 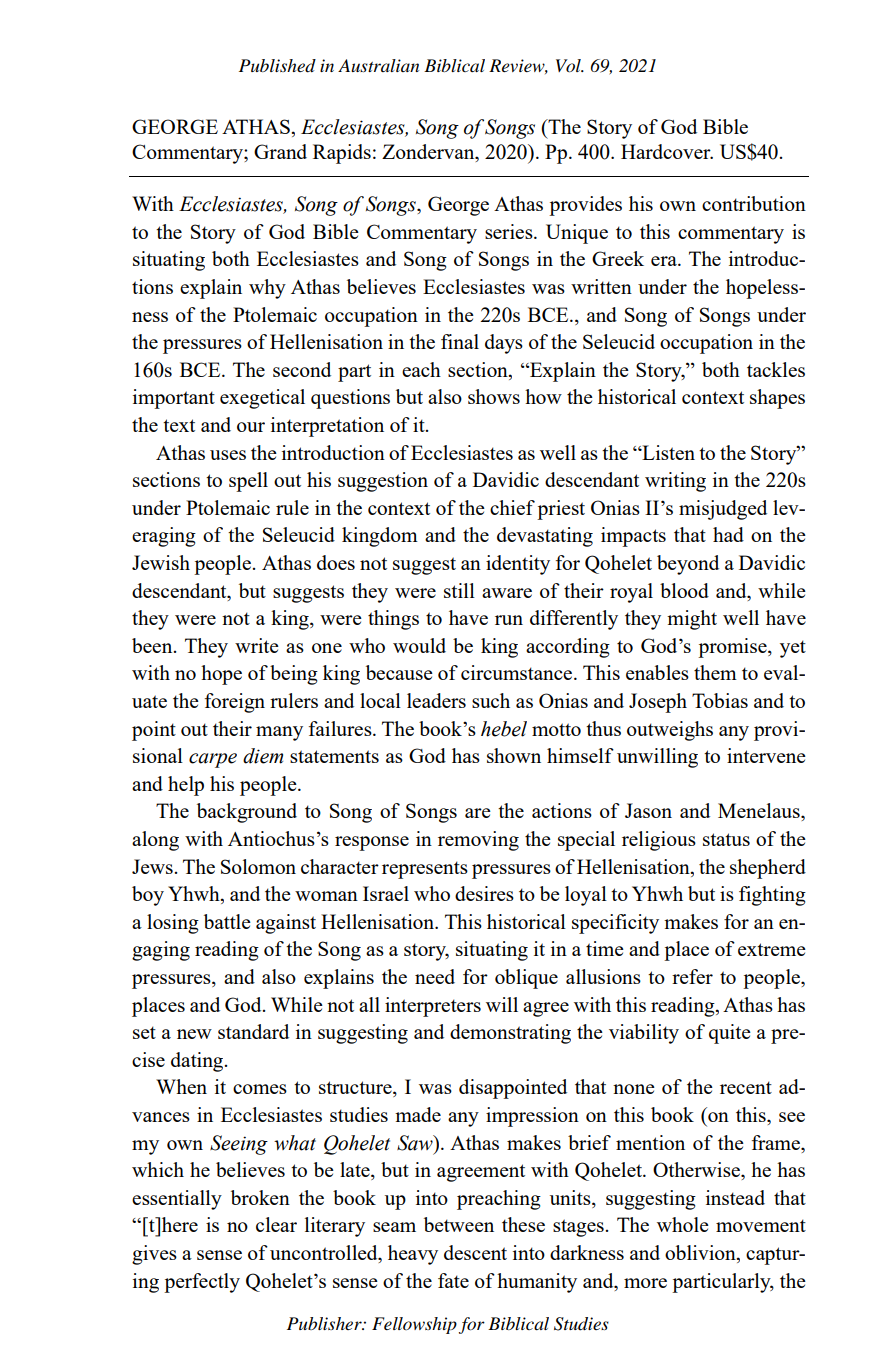 What do you see at coordinates (429, 151) in the screenshot?
I see `Zondervan` at bounding box center [429, 151].
